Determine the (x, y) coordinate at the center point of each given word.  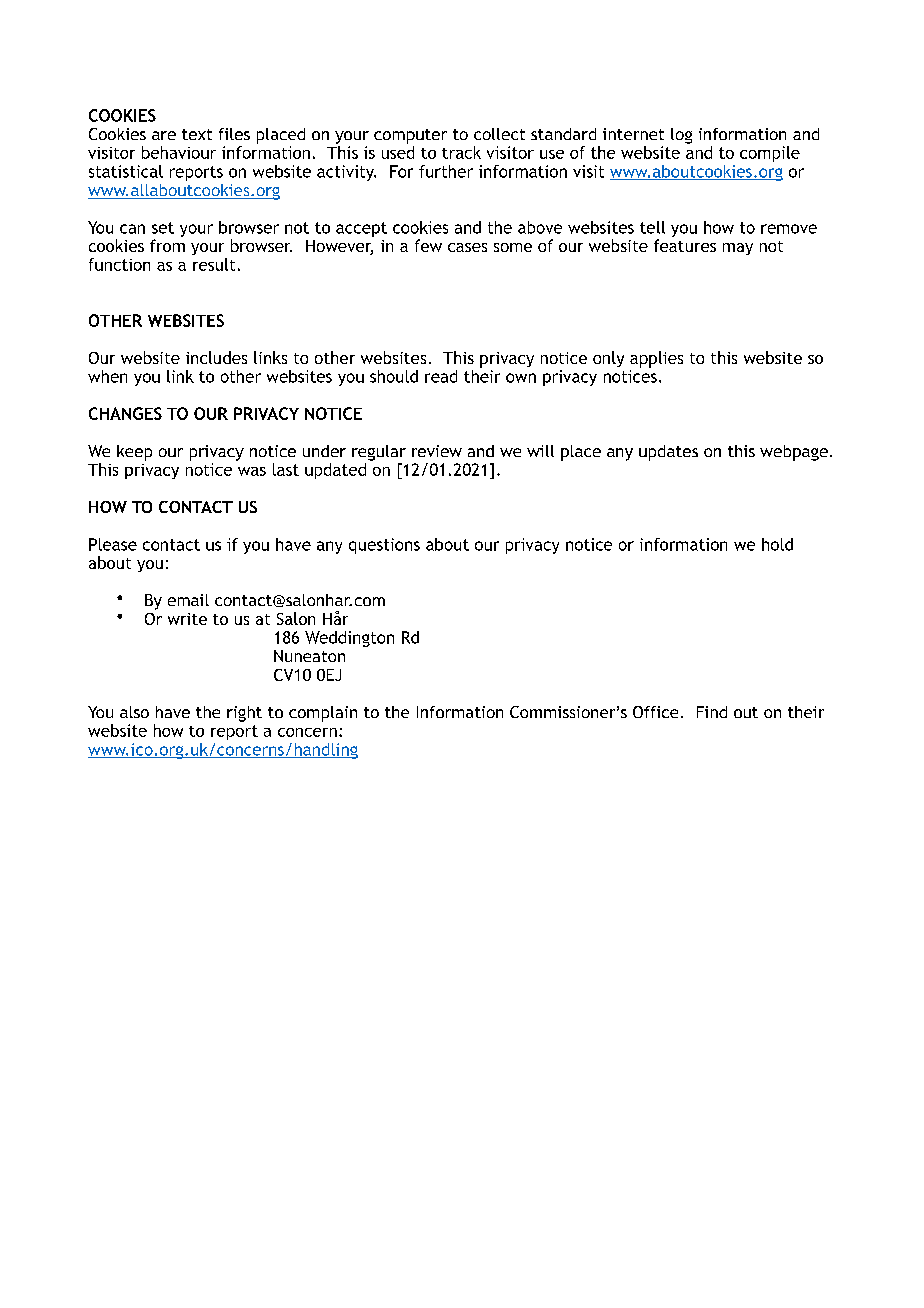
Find (712, 712)
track (461, 152)
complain (323, 714)
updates (668, 453)
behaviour (179, 152)
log (681, 136)
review (437, 451)
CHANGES (125, 413)
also (134, 712)
